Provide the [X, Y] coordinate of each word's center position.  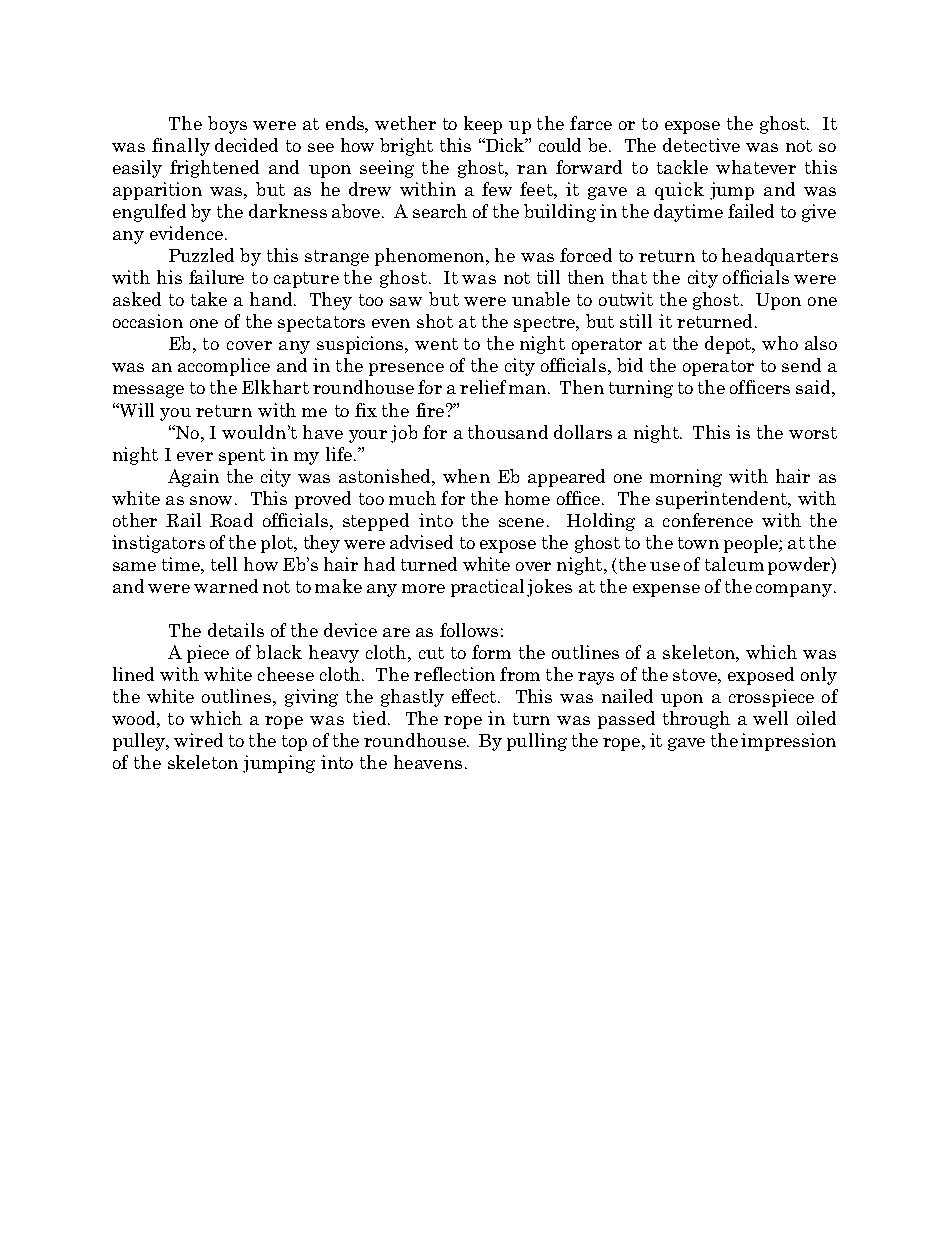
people [752, 544]
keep [483, 125]
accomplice [224, 367]
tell [224, 564]
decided [246, 145]
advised [421, 542]
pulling [537, 742]
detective [701, 145]
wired [198, 740]
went [436, 344]
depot [729, 345]
